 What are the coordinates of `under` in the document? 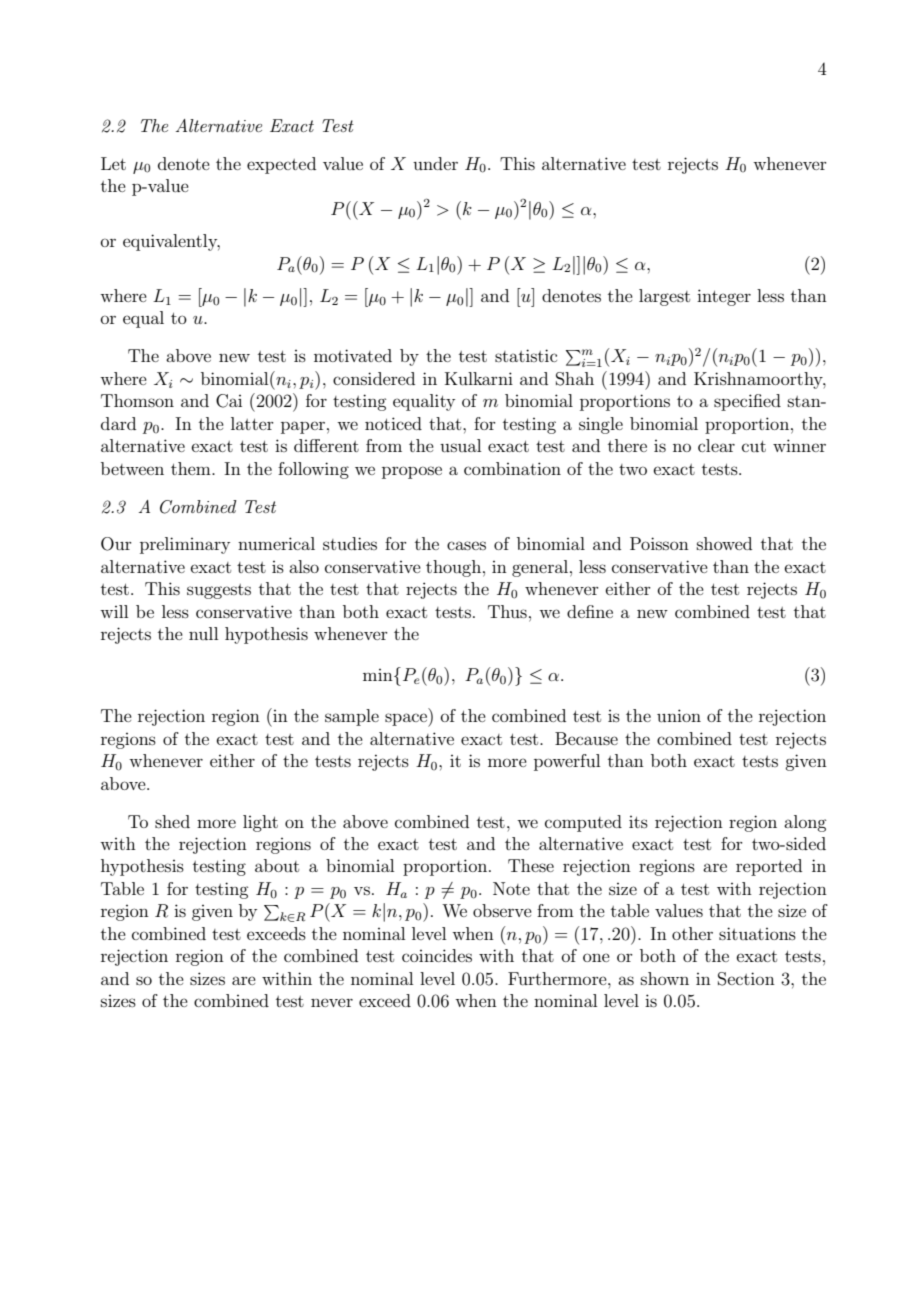 It's located at (435, 163).
